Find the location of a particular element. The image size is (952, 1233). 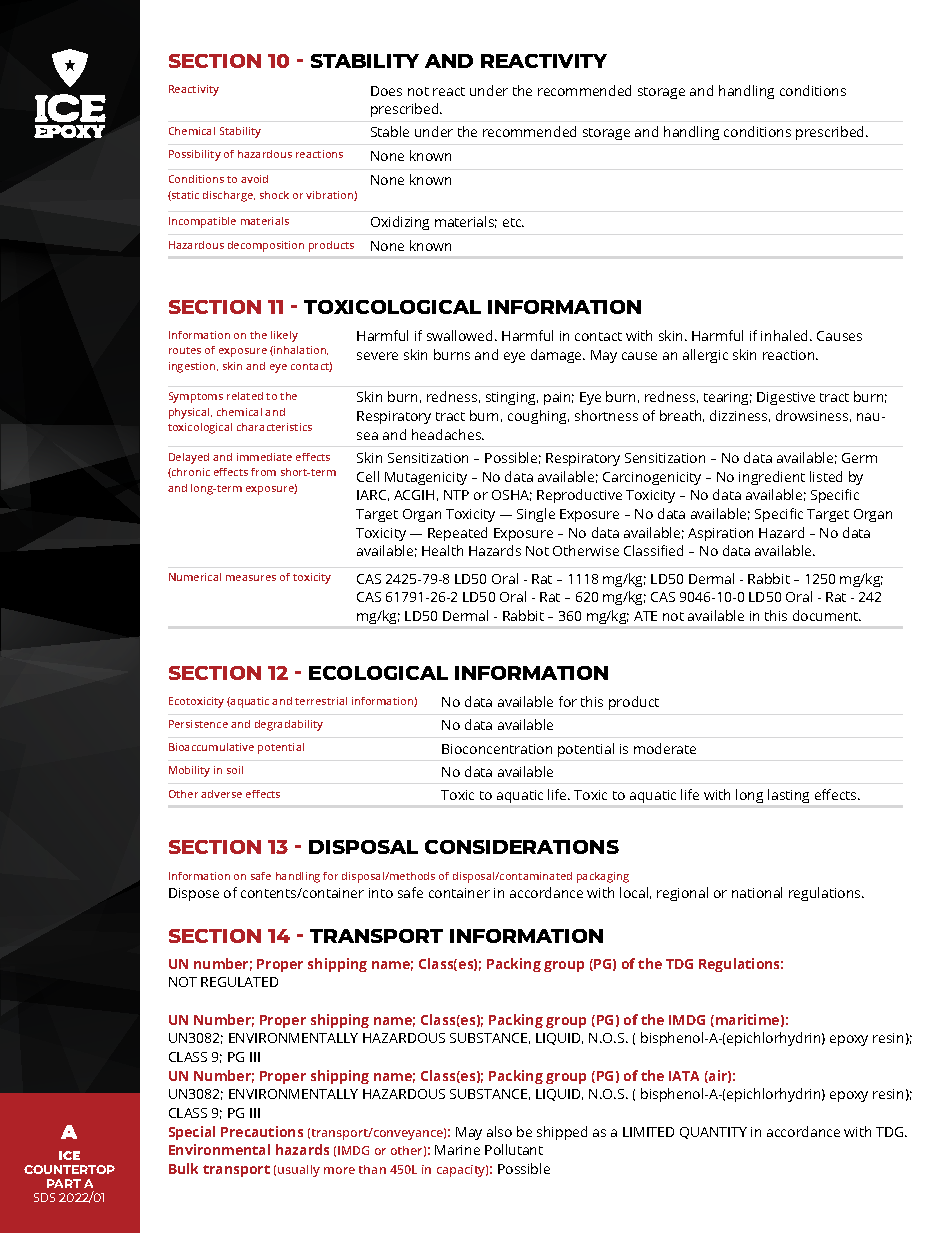

Possibility is located at coordinates (195, 155).
